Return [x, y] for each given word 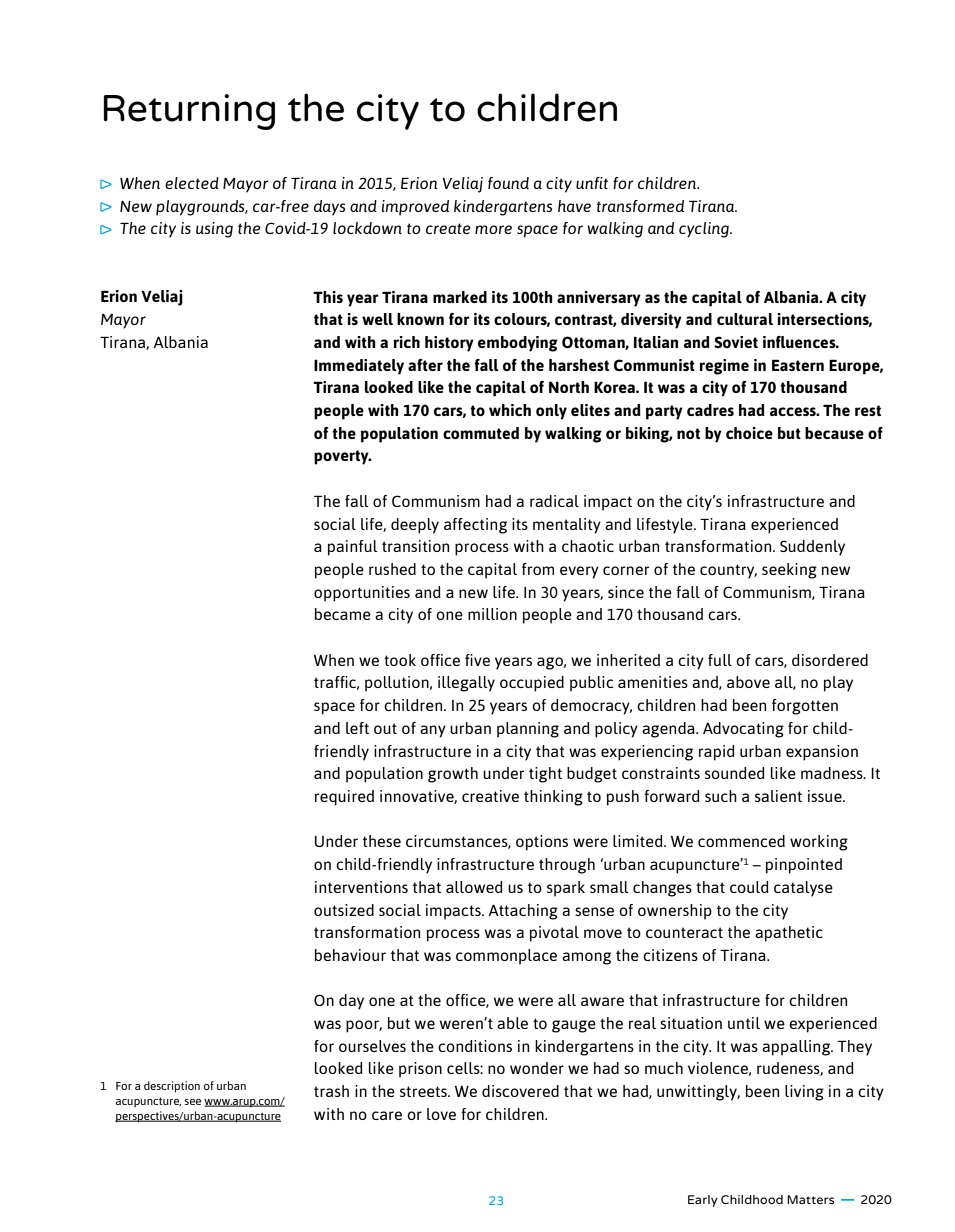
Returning [189, 112]
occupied [532, 684]
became [343, 614]
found [508, 183]
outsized [344, 910]
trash [331, 1091]
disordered [830, 660]
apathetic [789, 934]
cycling [705, 230]
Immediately [359, 367]
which [510, 410]
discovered [520, 1091]
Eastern [798, 365]
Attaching [523, 912]
